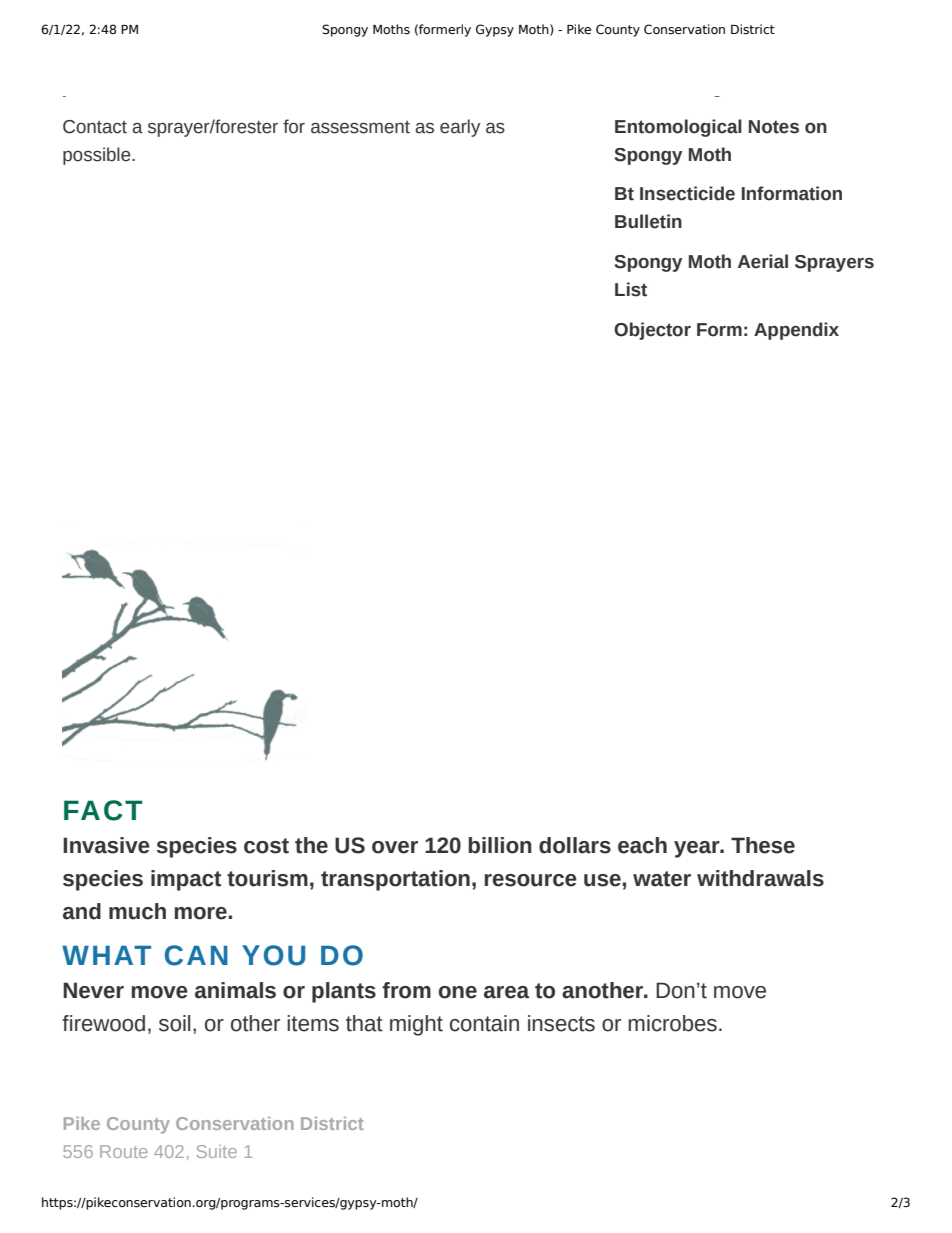  What do you see at coordinates (678, 128) in the image?
I see `Entomological` at bounding box center [678, 128].
